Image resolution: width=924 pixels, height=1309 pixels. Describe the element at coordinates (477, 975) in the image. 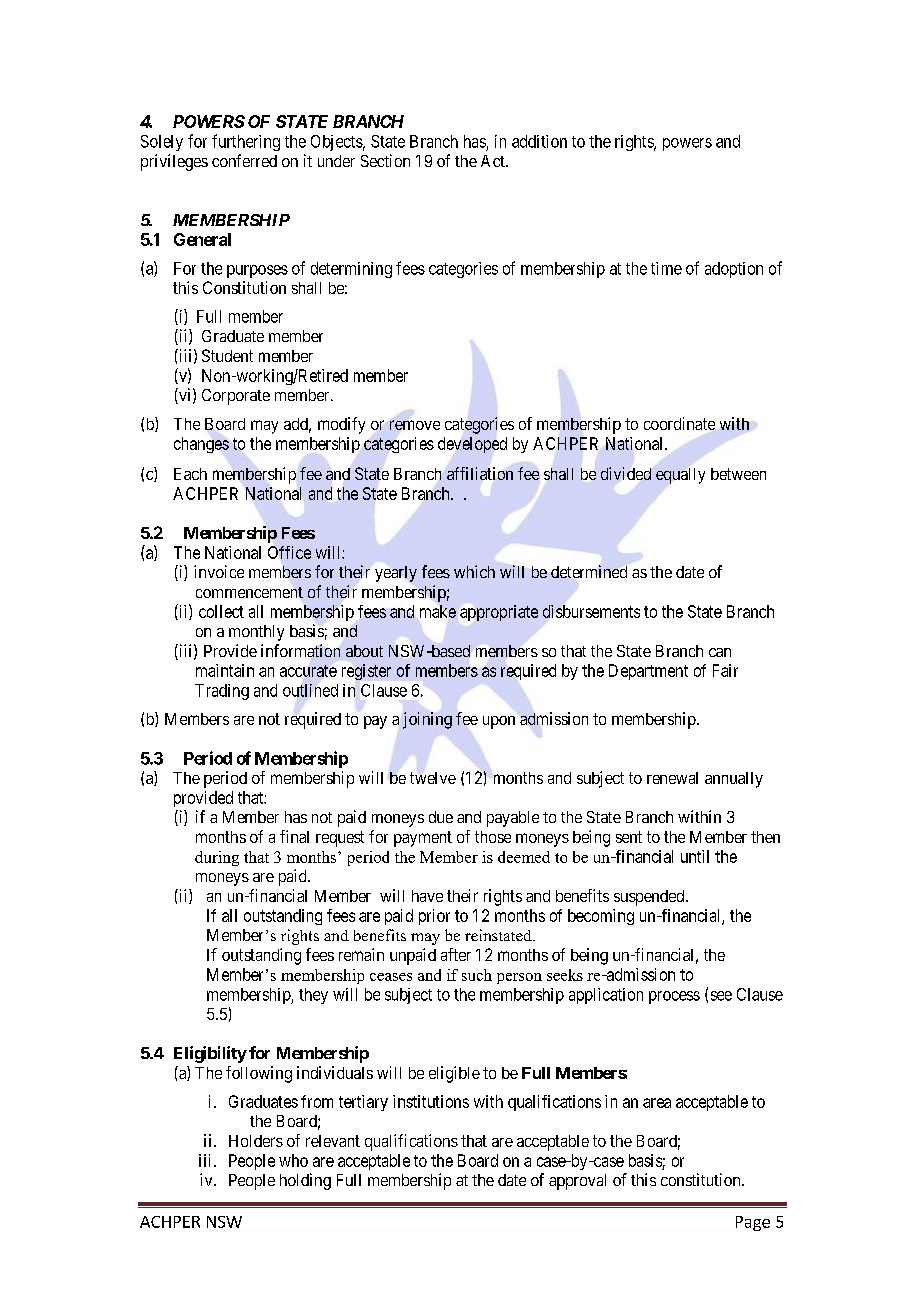

I see `such` at that location.
